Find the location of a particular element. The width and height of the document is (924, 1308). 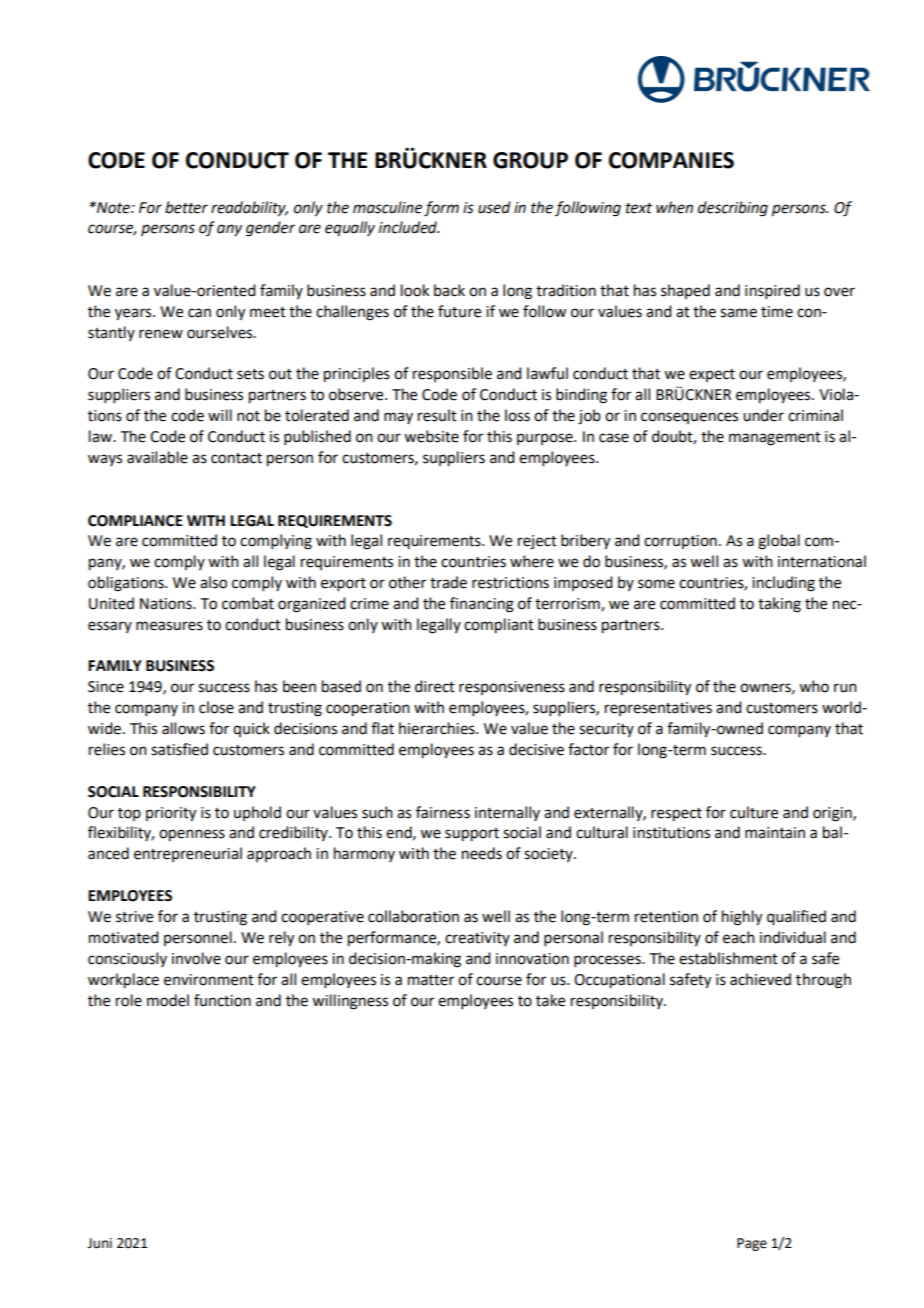

global is located at coordinates (779, 542).
